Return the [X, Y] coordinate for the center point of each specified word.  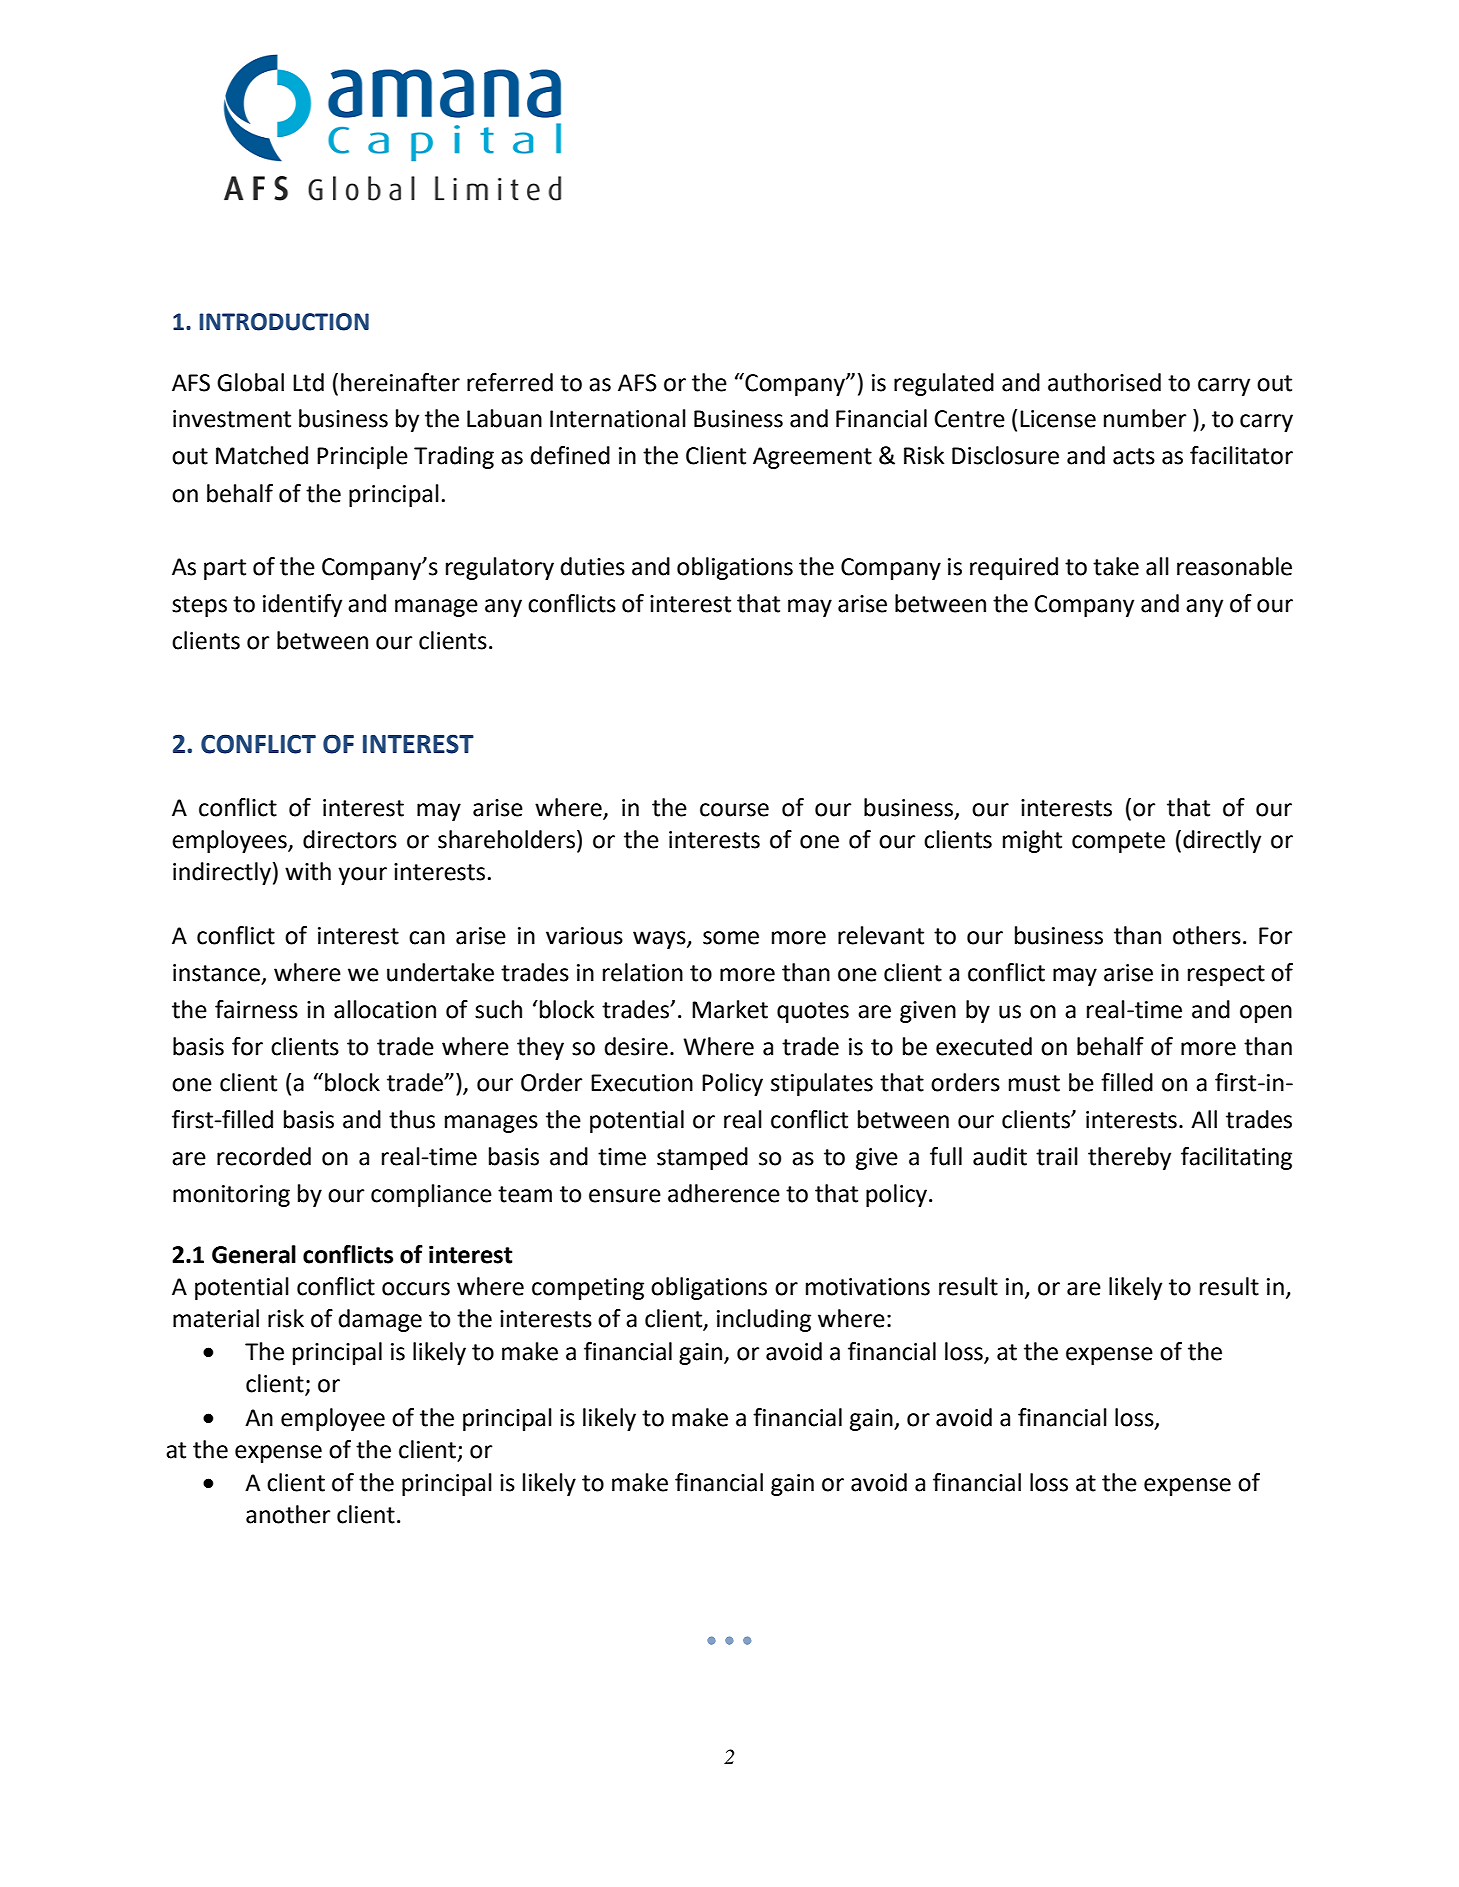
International [618, 418]
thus [412, 1119]
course [734, 810]
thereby [1129, 1158]
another [288, 1514]
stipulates [822, 1084]
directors [350, 839]
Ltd [308, 382]
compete [1118, 842]
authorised [1104, 382]
